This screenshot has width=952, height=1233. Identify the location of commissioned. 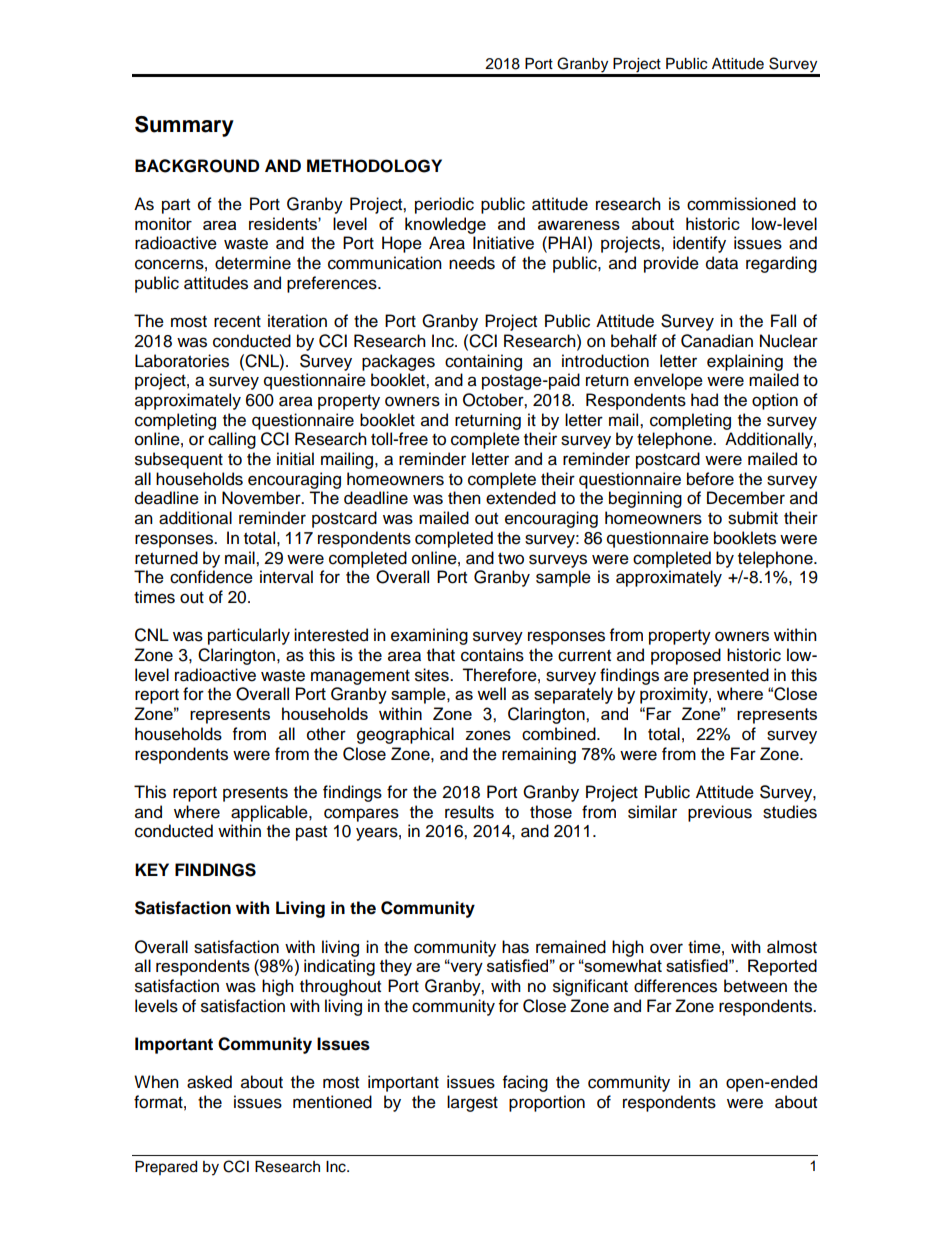
(741, 204).
